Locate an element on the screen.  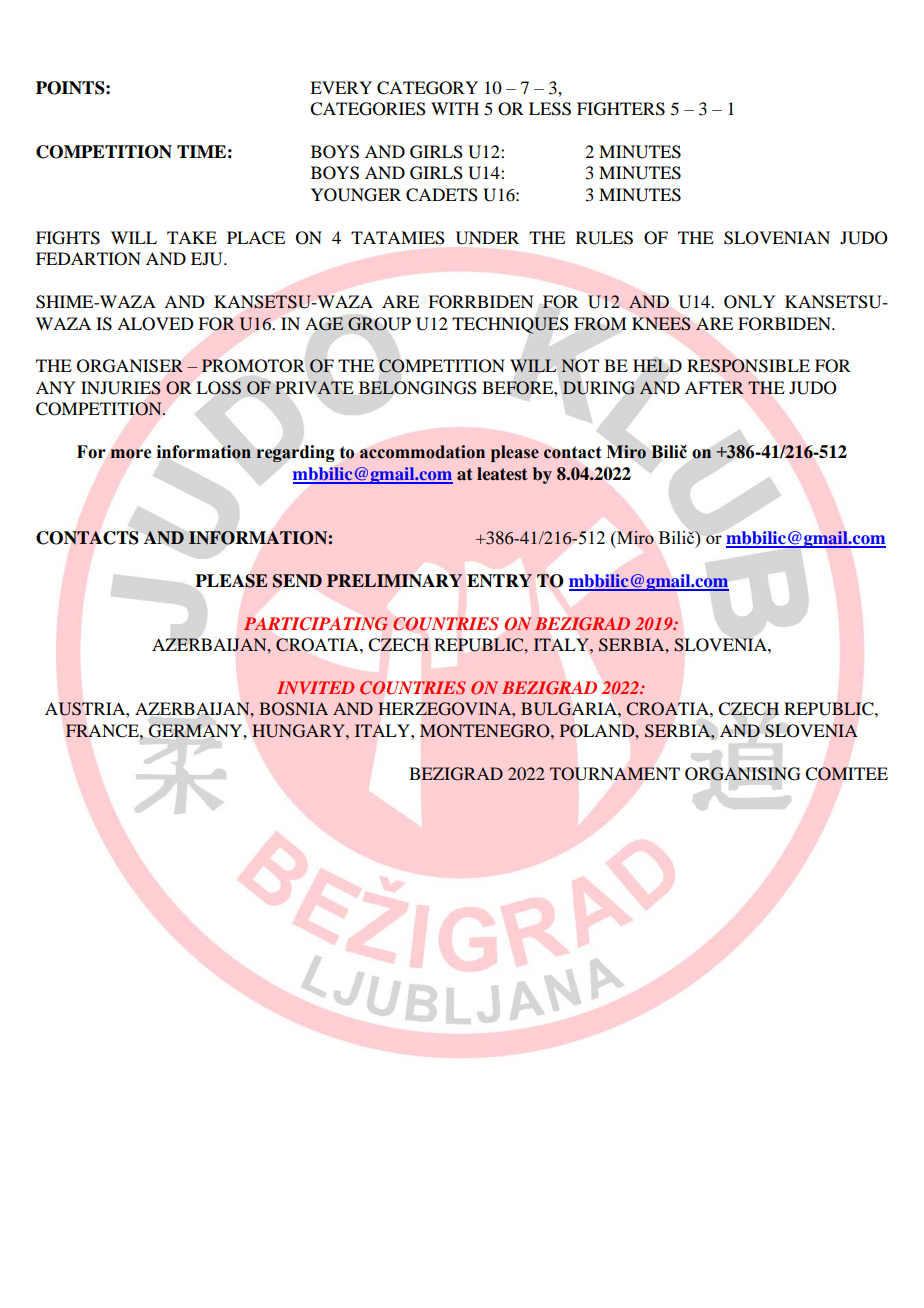
EVERY is located at coordinates (341, 87).
